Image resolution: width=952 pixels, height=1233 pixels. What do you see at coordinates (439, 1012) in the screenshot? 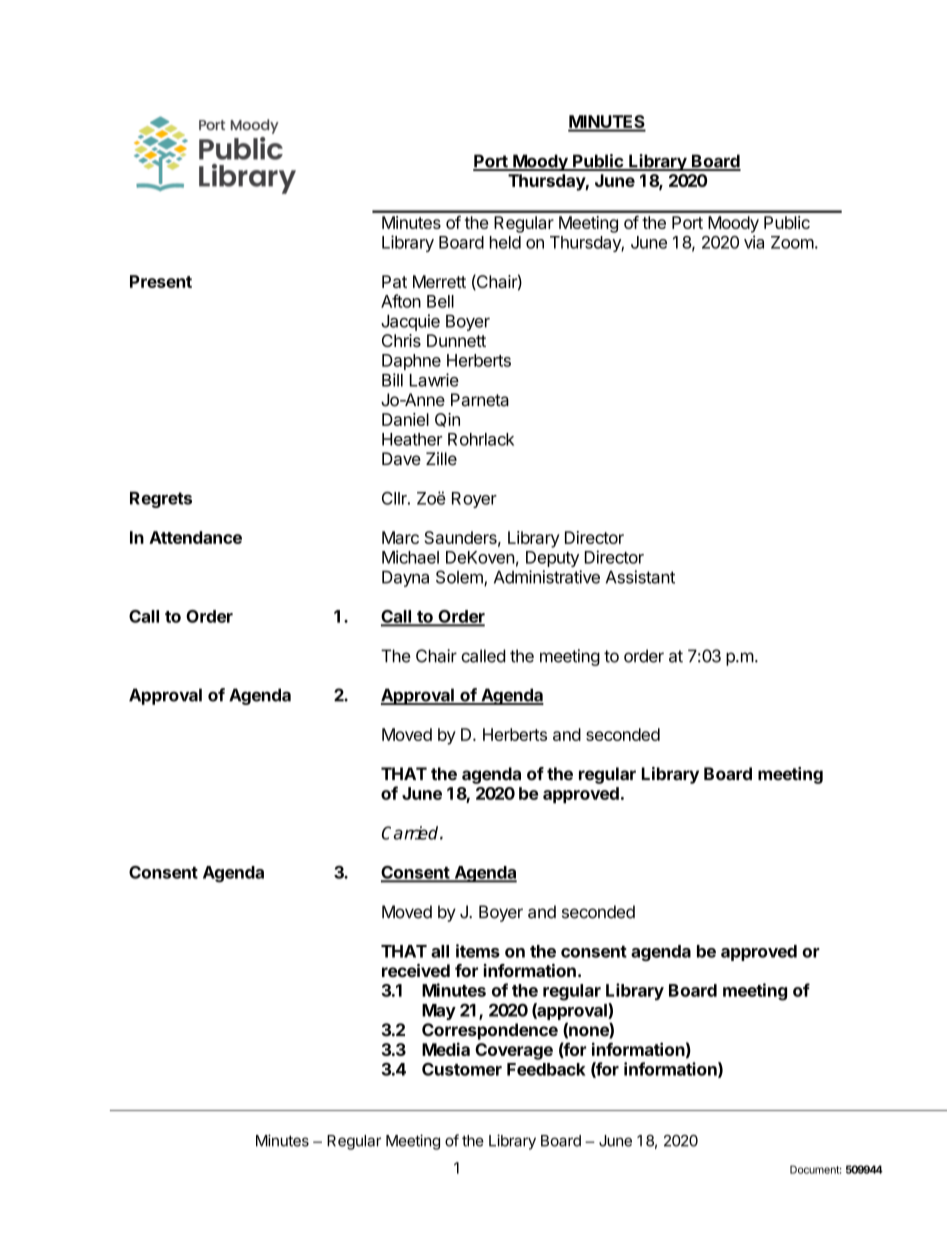
I see `May` at bounding box center [439, 1012].
